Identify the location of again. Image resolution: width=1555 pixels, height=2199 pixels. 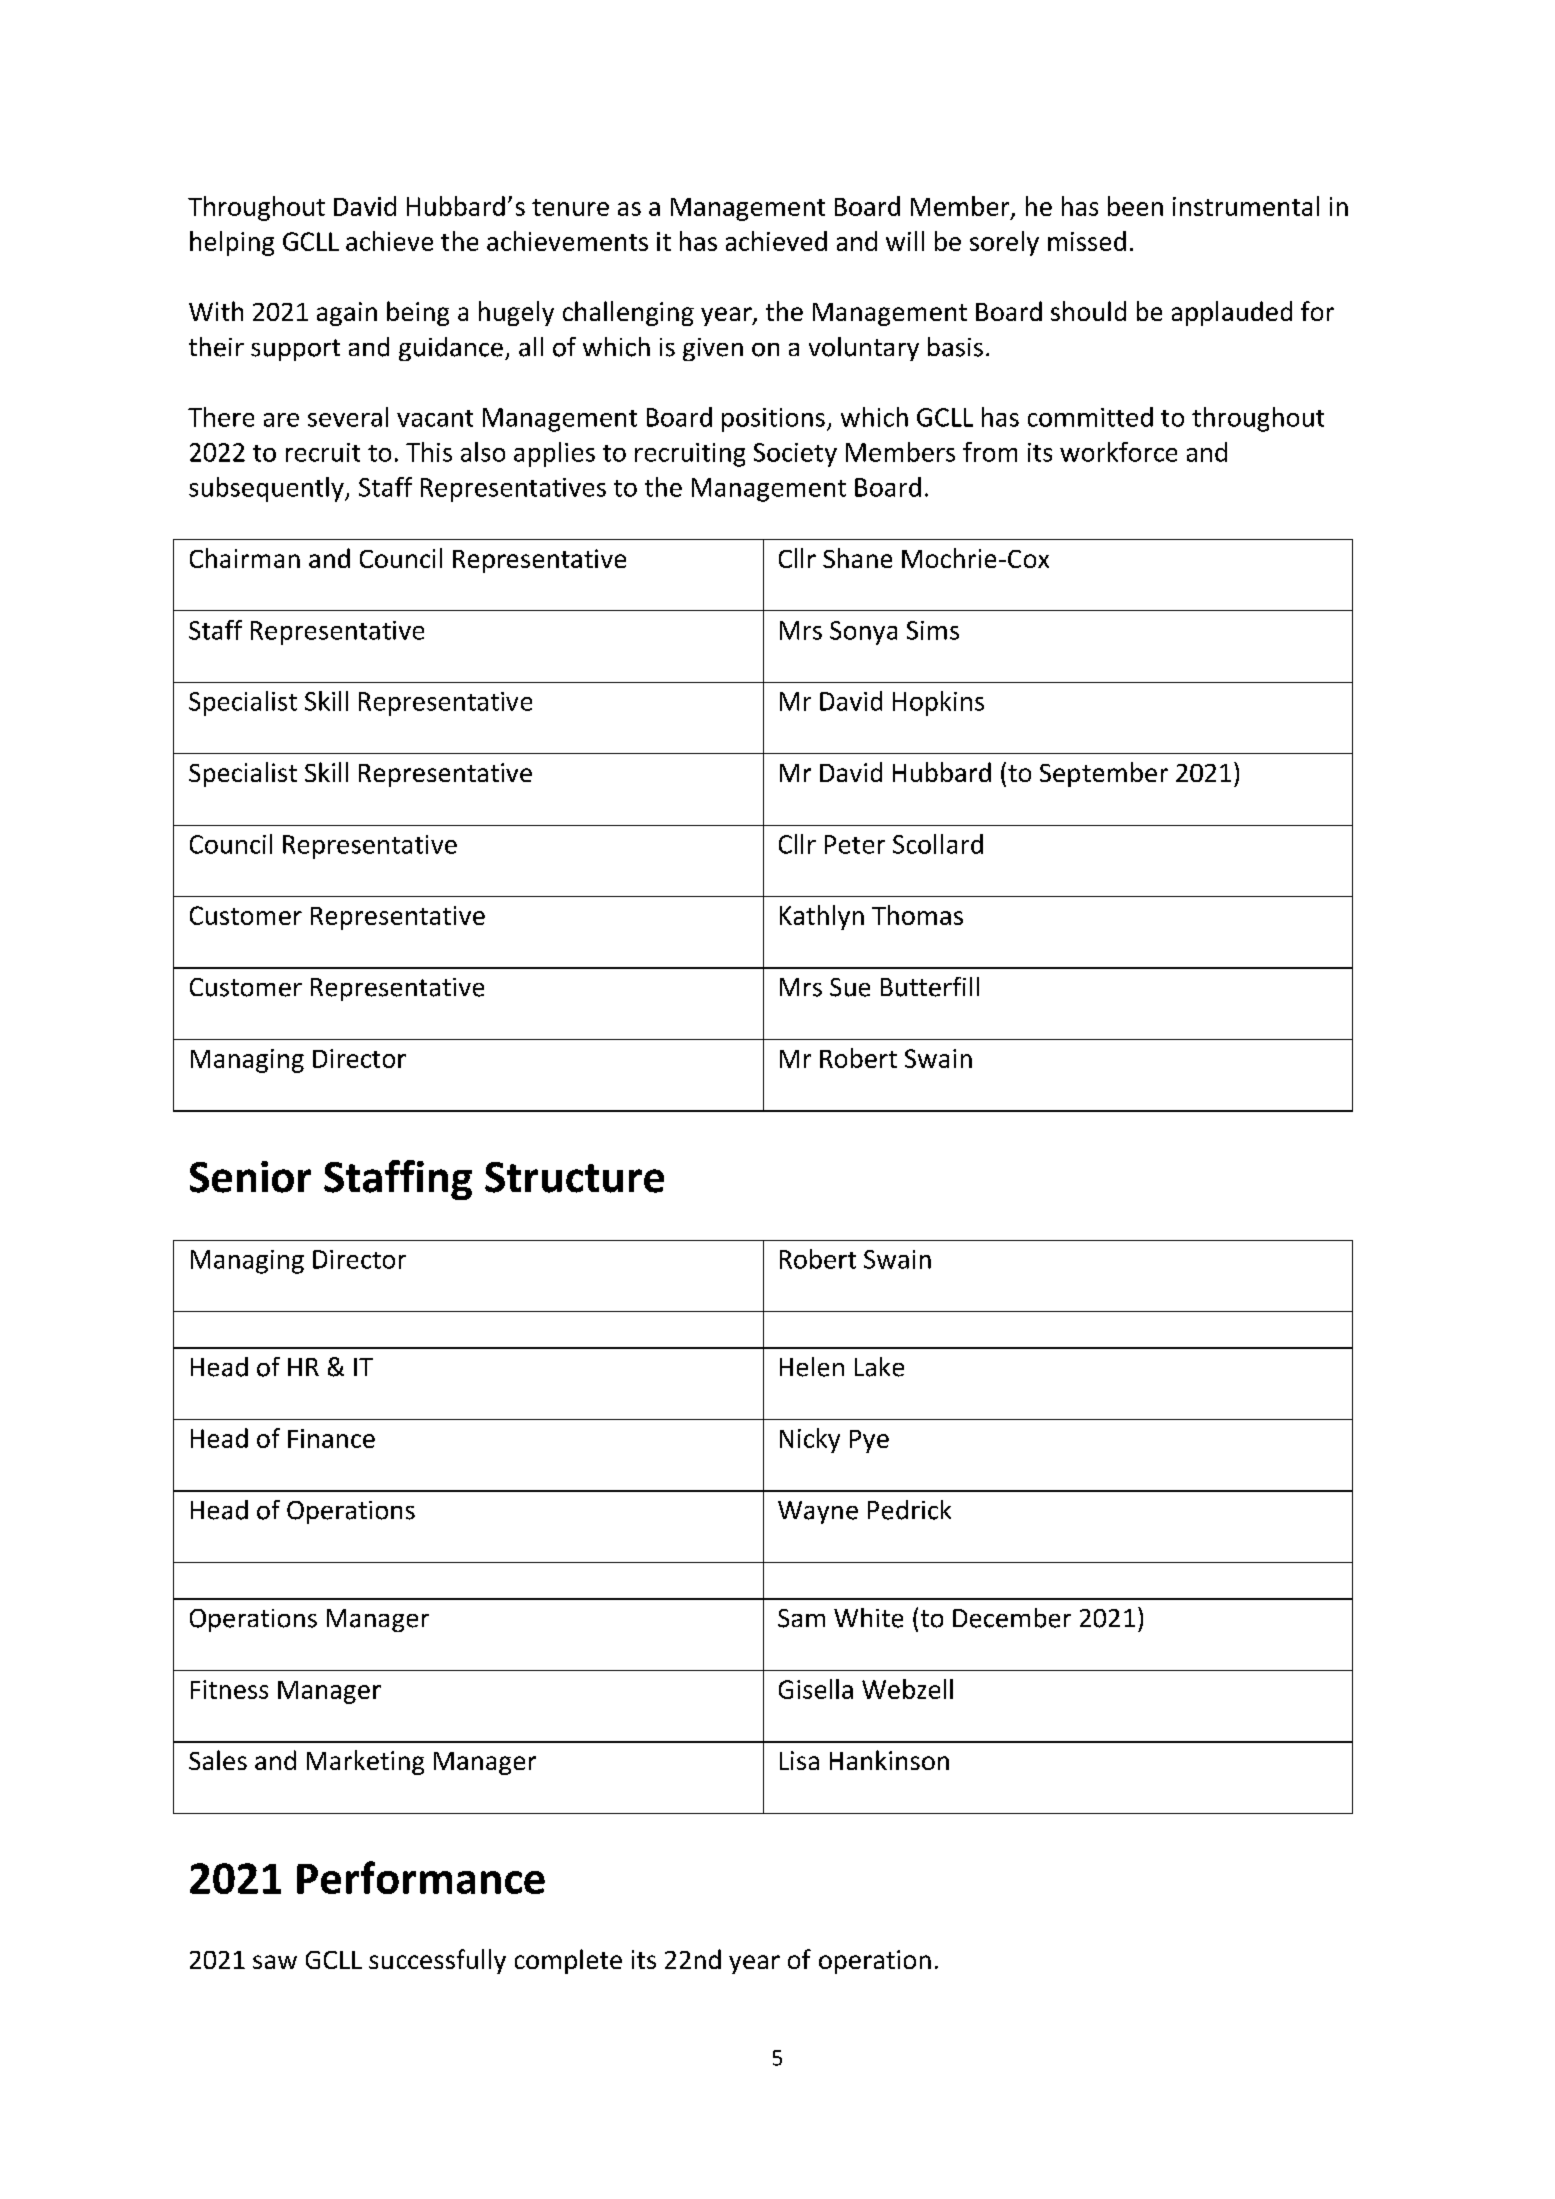
(347, 314).
